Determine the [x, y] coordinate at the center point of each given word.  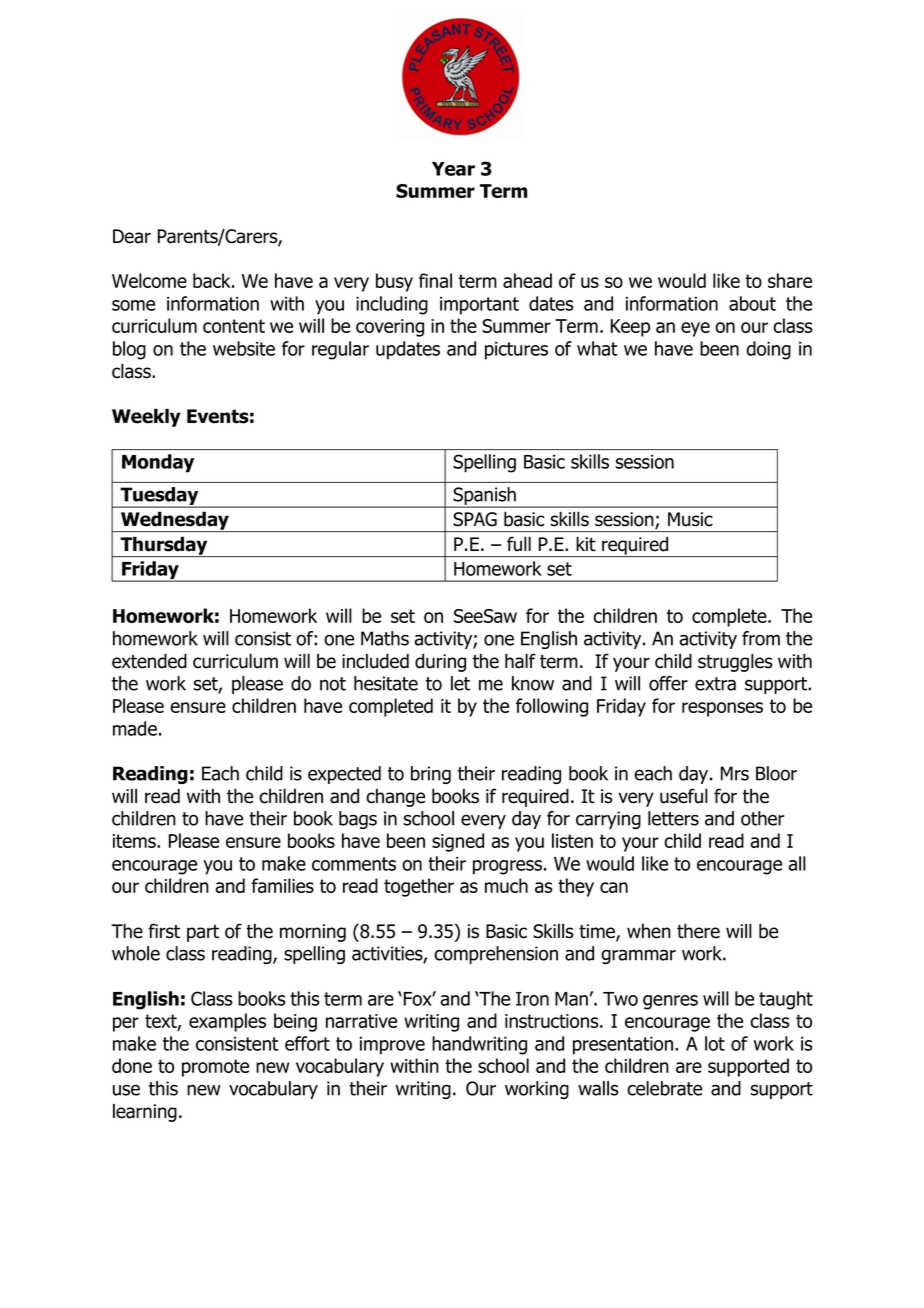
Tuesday [159, 497]
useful [684, 796]
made [135, 728]
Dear [132, 236]
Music [690, 519]
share [790, 280]
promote [215, 1068]
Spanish [484, 497]
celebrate [664, 1088]
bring [431, 775]
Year [453, 169]
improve [392, 1046]
